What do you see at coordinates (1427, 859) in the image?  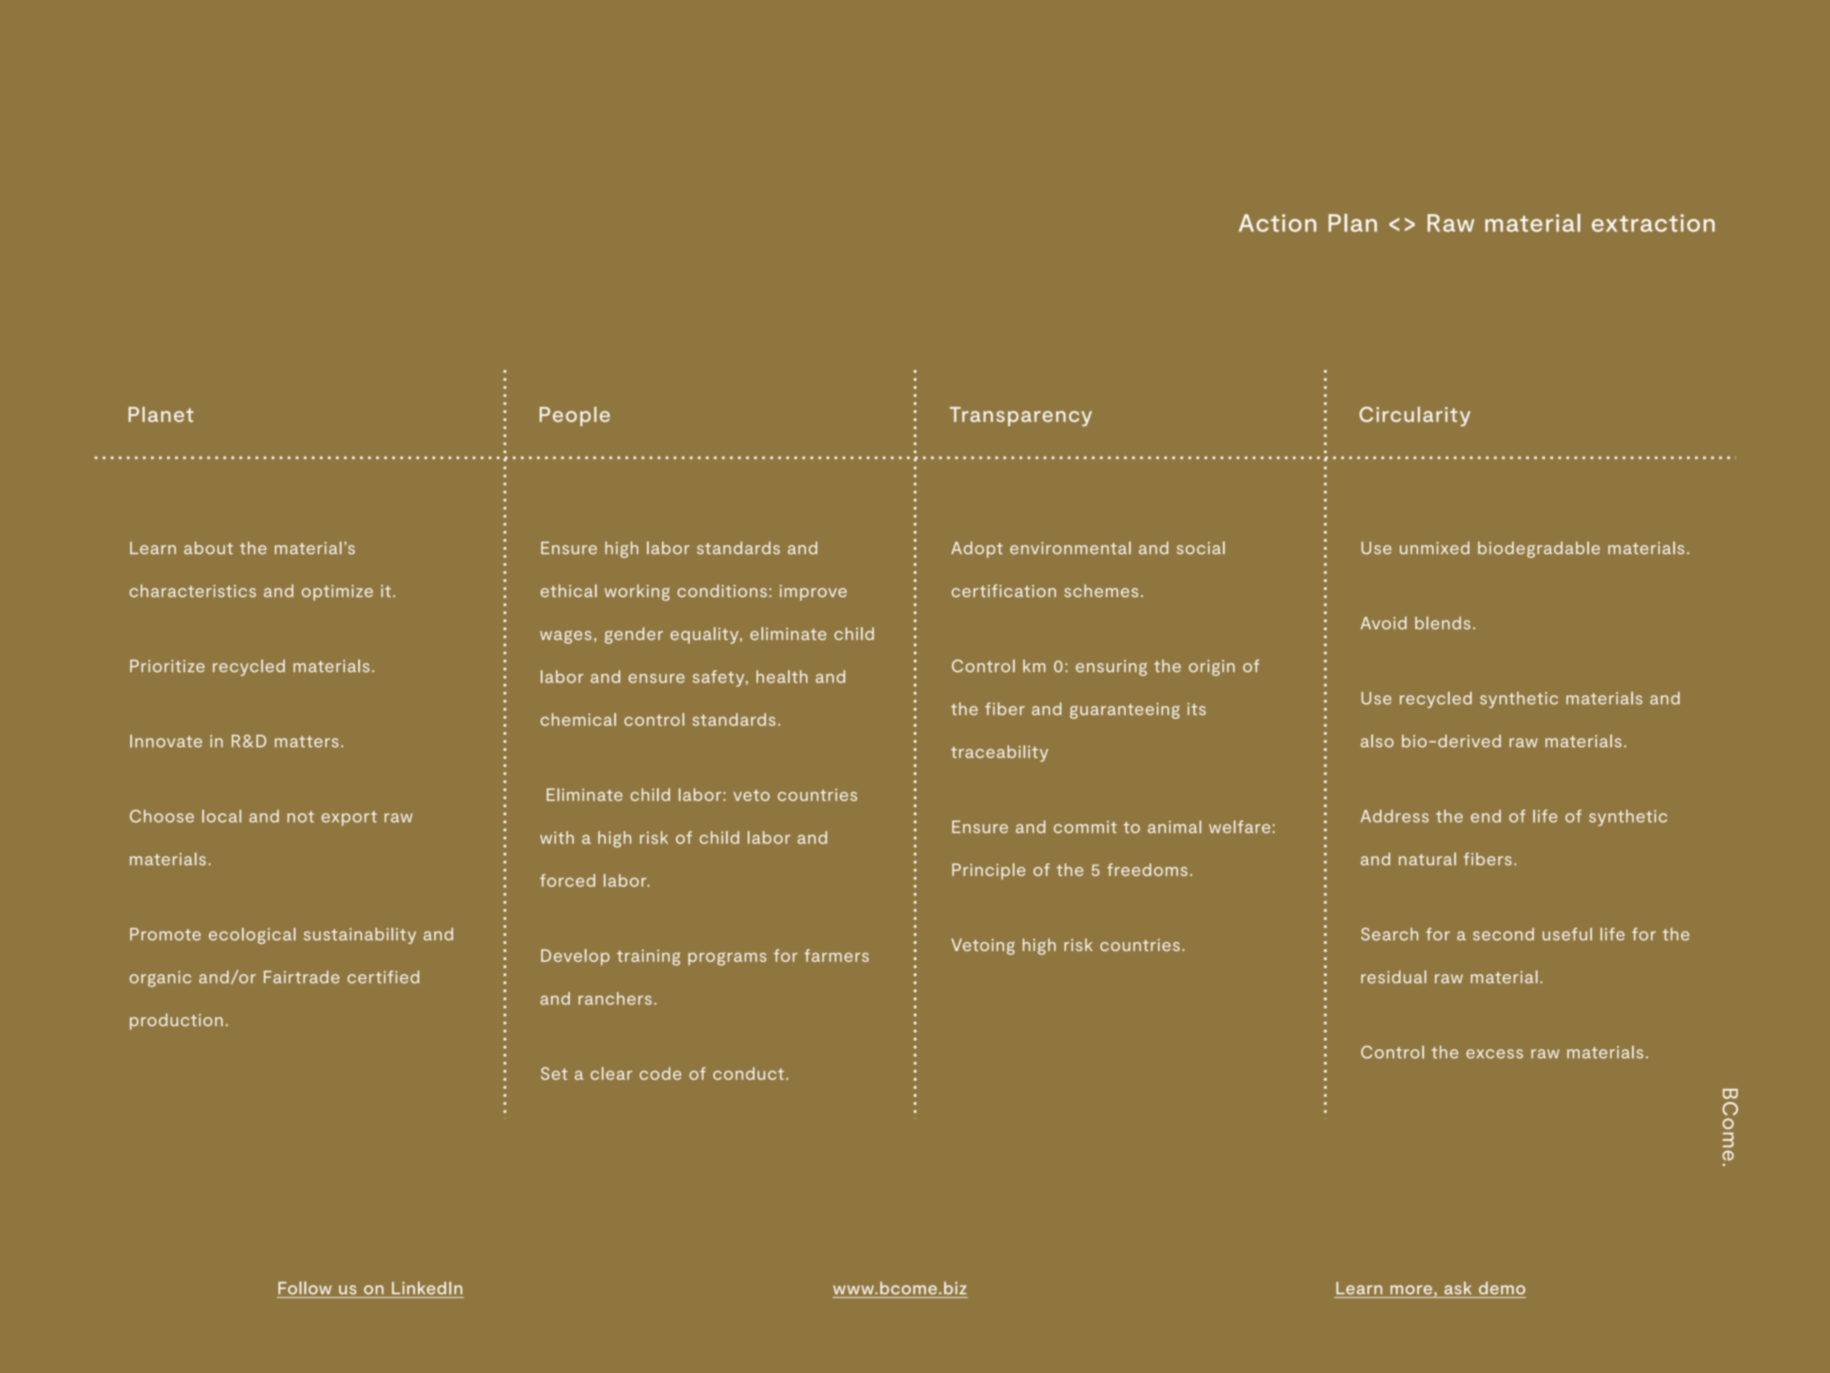 I see `natural` at bounding box center [1427, 859].
